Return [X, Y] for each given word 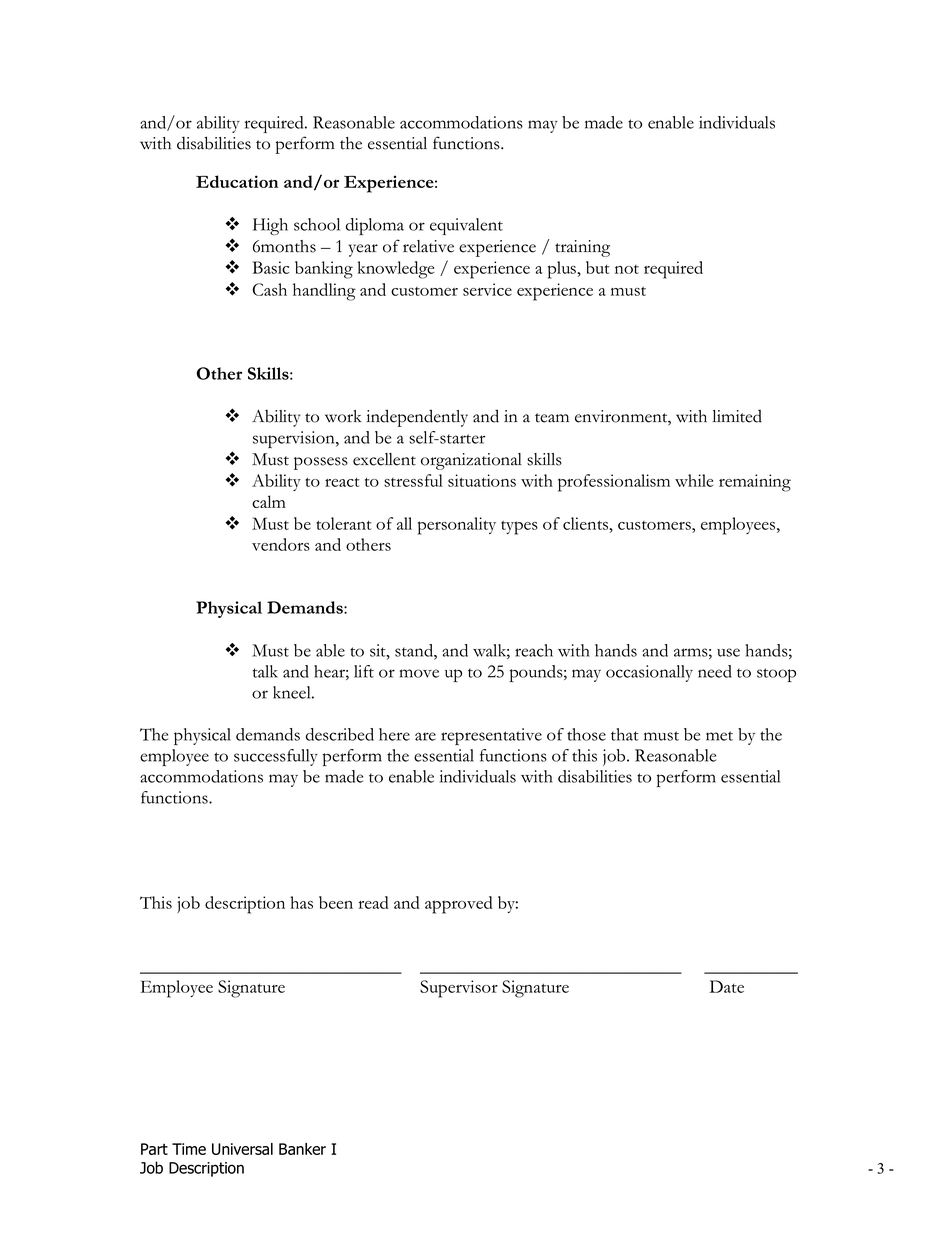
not [627, 269]
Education [237, 181]
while [694, 480]
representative [491, 736]
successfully [276, 757]
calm [269, 501]
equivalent [466, 226]
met [719, 736]
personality [457, 526]
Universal [242, 1149]
